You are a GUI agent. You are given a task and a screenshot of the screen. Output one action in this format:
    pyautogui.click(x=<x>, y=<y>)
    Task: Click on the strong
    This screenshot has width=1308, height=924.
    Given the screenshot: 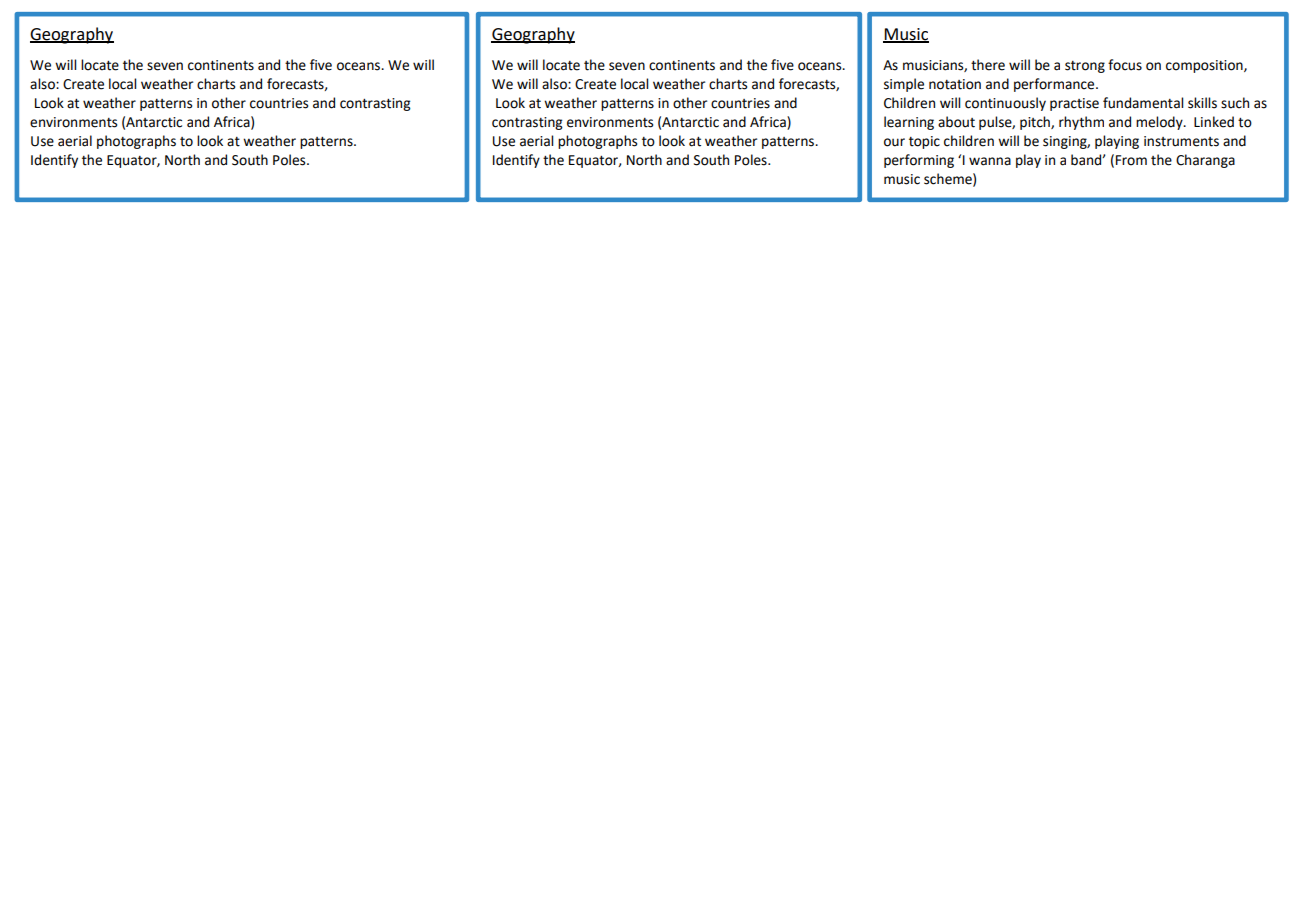 What is the action you would take?
    pyautogui.click(x=1085, y=67)
